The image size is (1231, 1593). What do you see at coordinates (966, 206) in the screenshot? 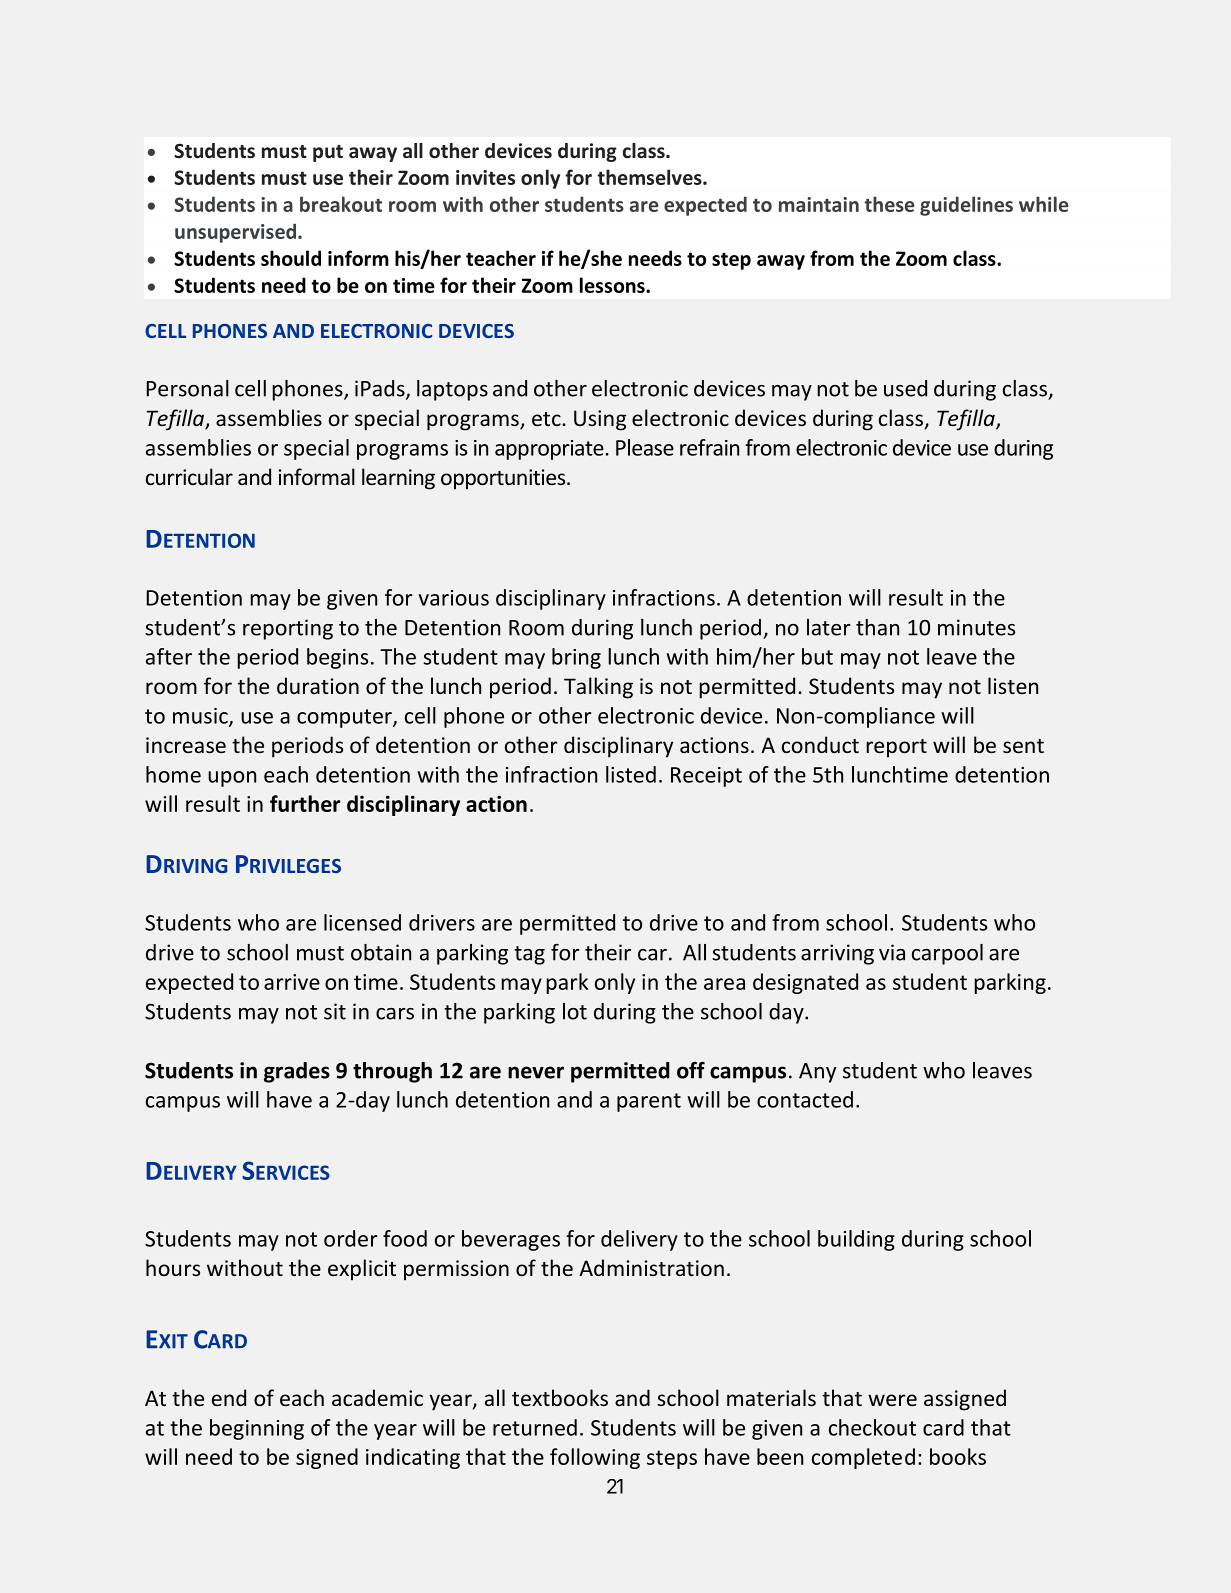
I see `guidelines` at bounding box center [966, 206].
